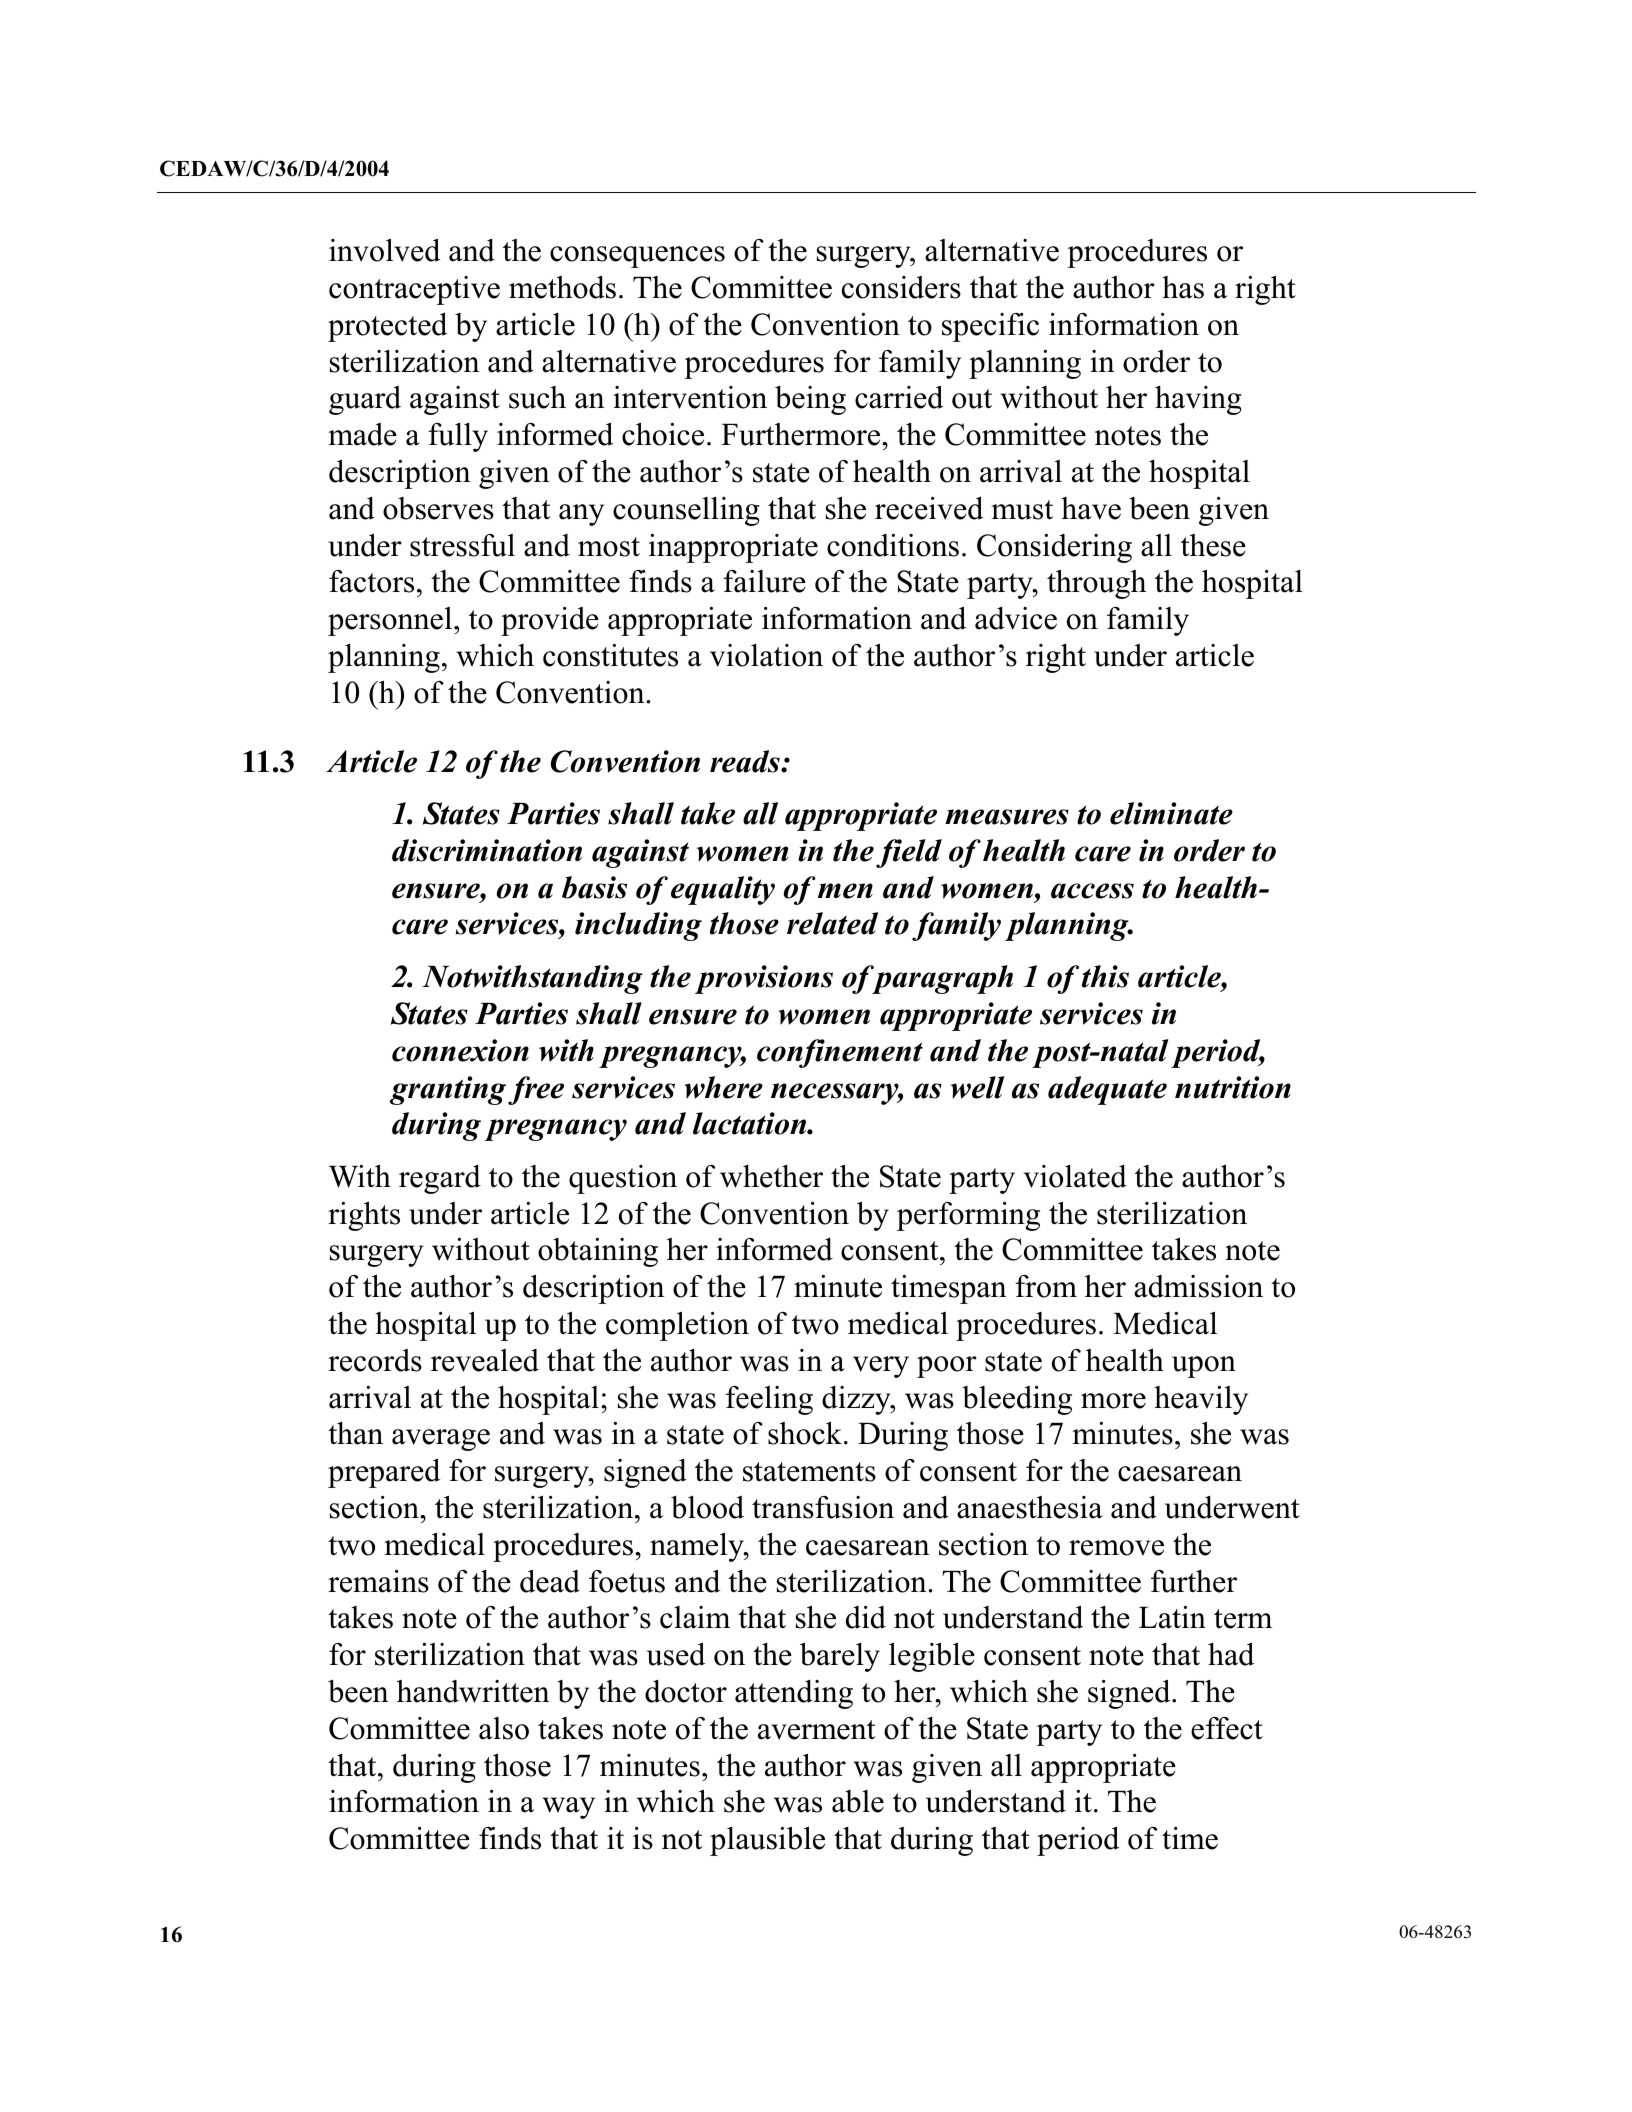 This document has width=1632, height=2112. What do you see at coordinates (1107, 1090) in the document?
I see `adequate` at bounding box center [1107, 1090].
